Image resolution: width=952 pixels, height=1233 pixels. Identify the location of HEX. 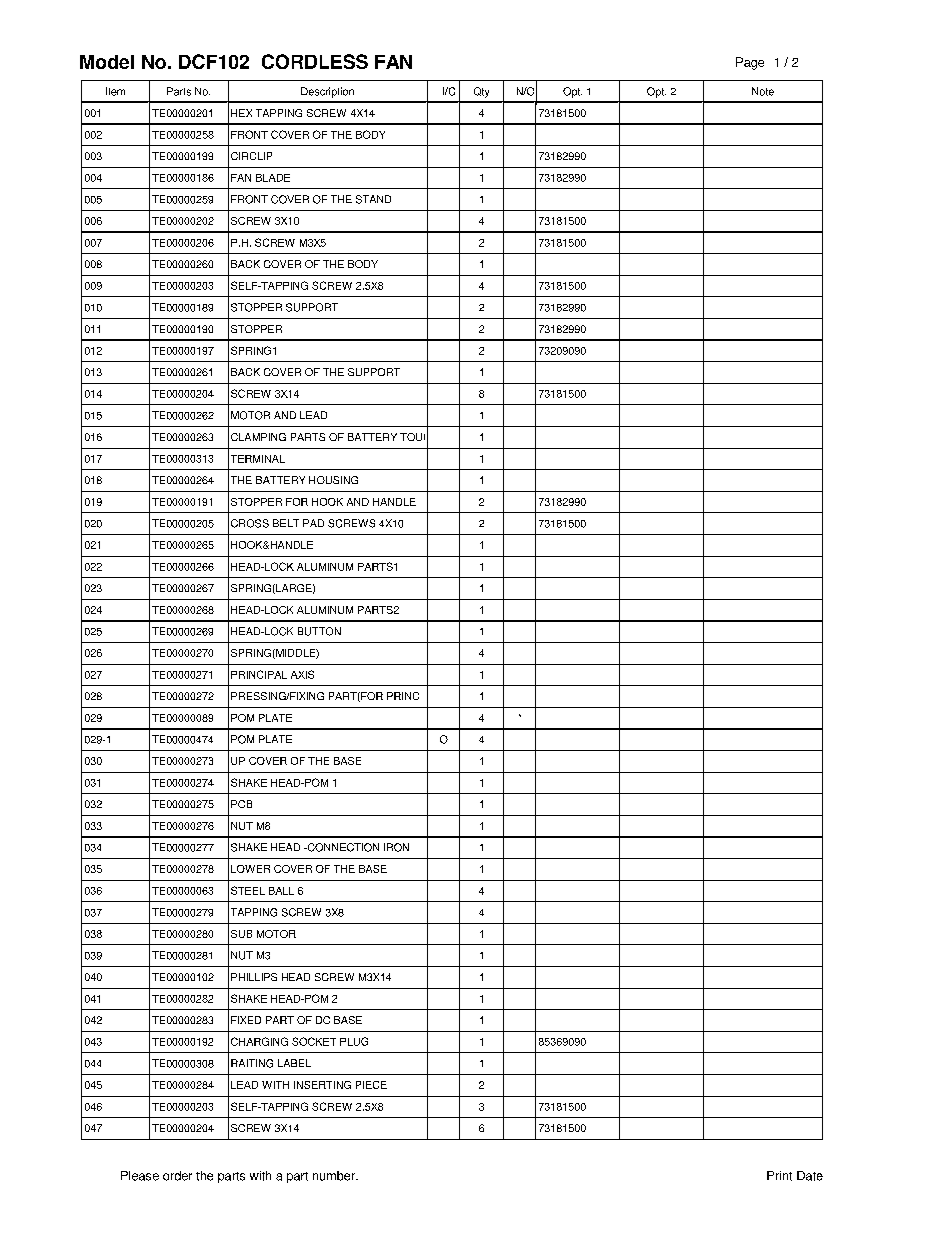
(241, 113).
